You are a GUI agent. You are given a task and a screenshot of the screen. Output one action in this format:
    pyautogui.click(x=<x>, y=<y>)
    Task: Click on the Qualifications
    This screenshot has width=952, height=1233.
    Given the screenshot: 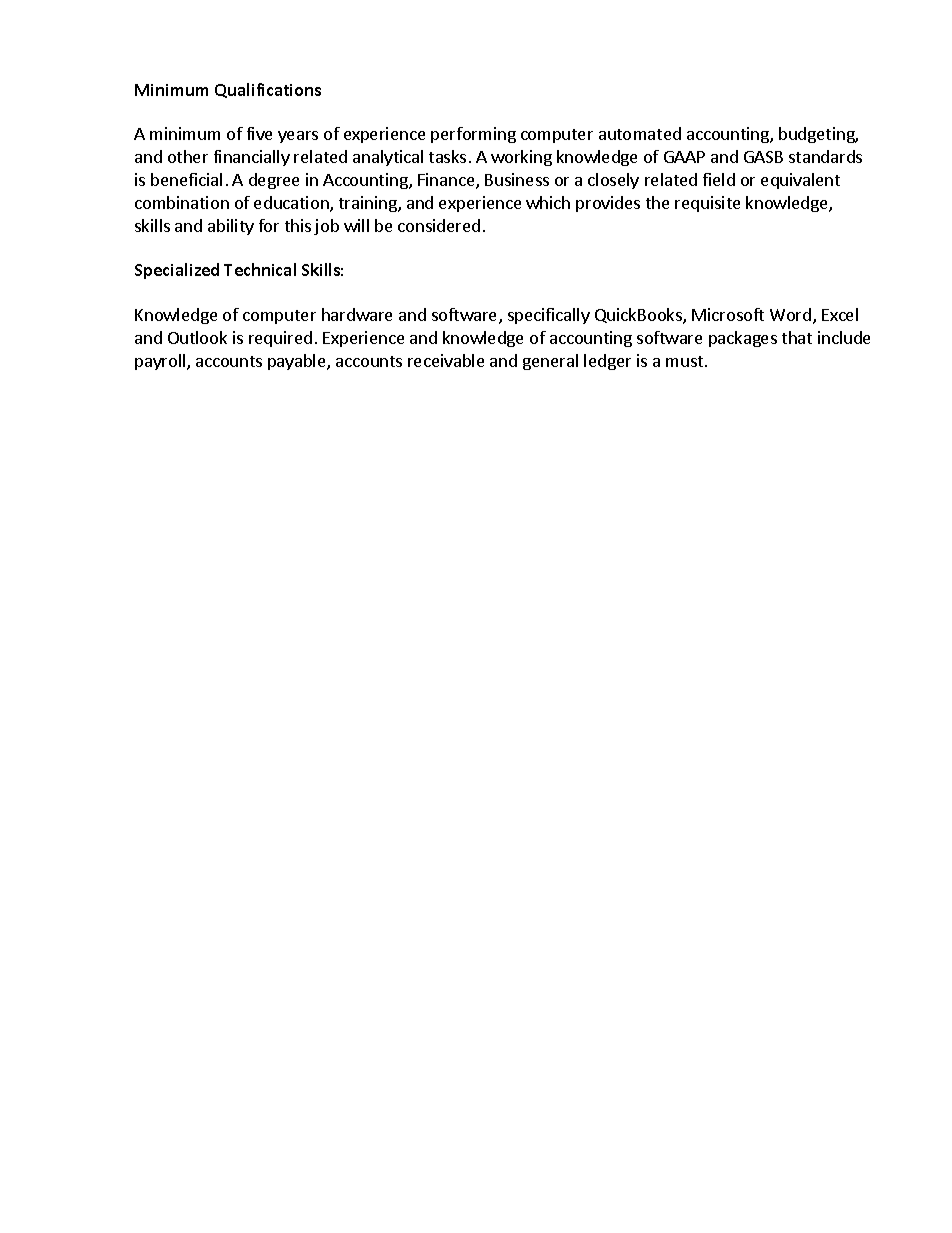 What is the action you would take?
    pyautogui.click(x=268, y=90)
